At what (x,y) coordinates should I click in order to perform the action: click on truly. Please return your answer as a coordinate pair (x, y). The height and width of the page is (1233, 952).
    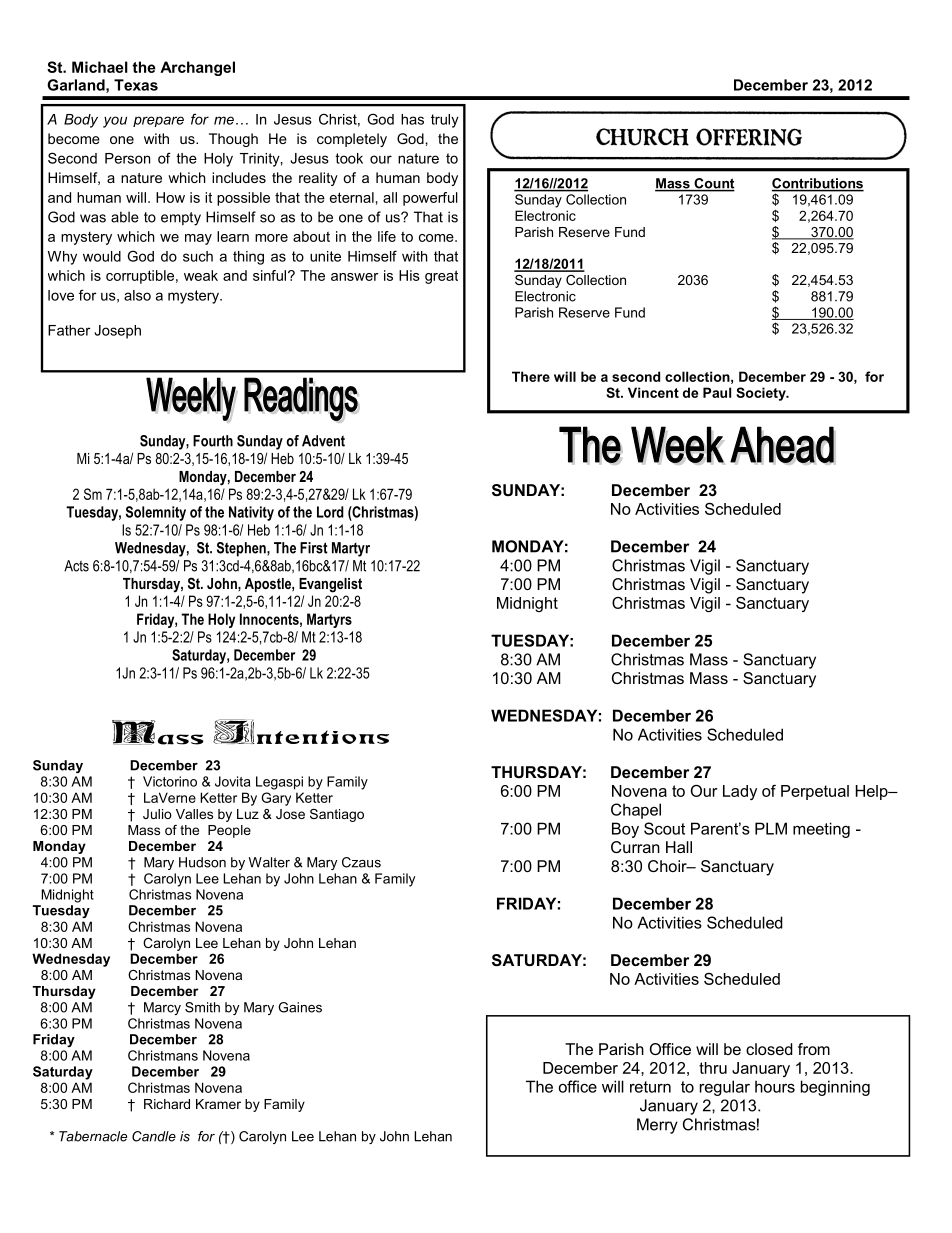
    Looking at the image, I should click on (445, 121).
